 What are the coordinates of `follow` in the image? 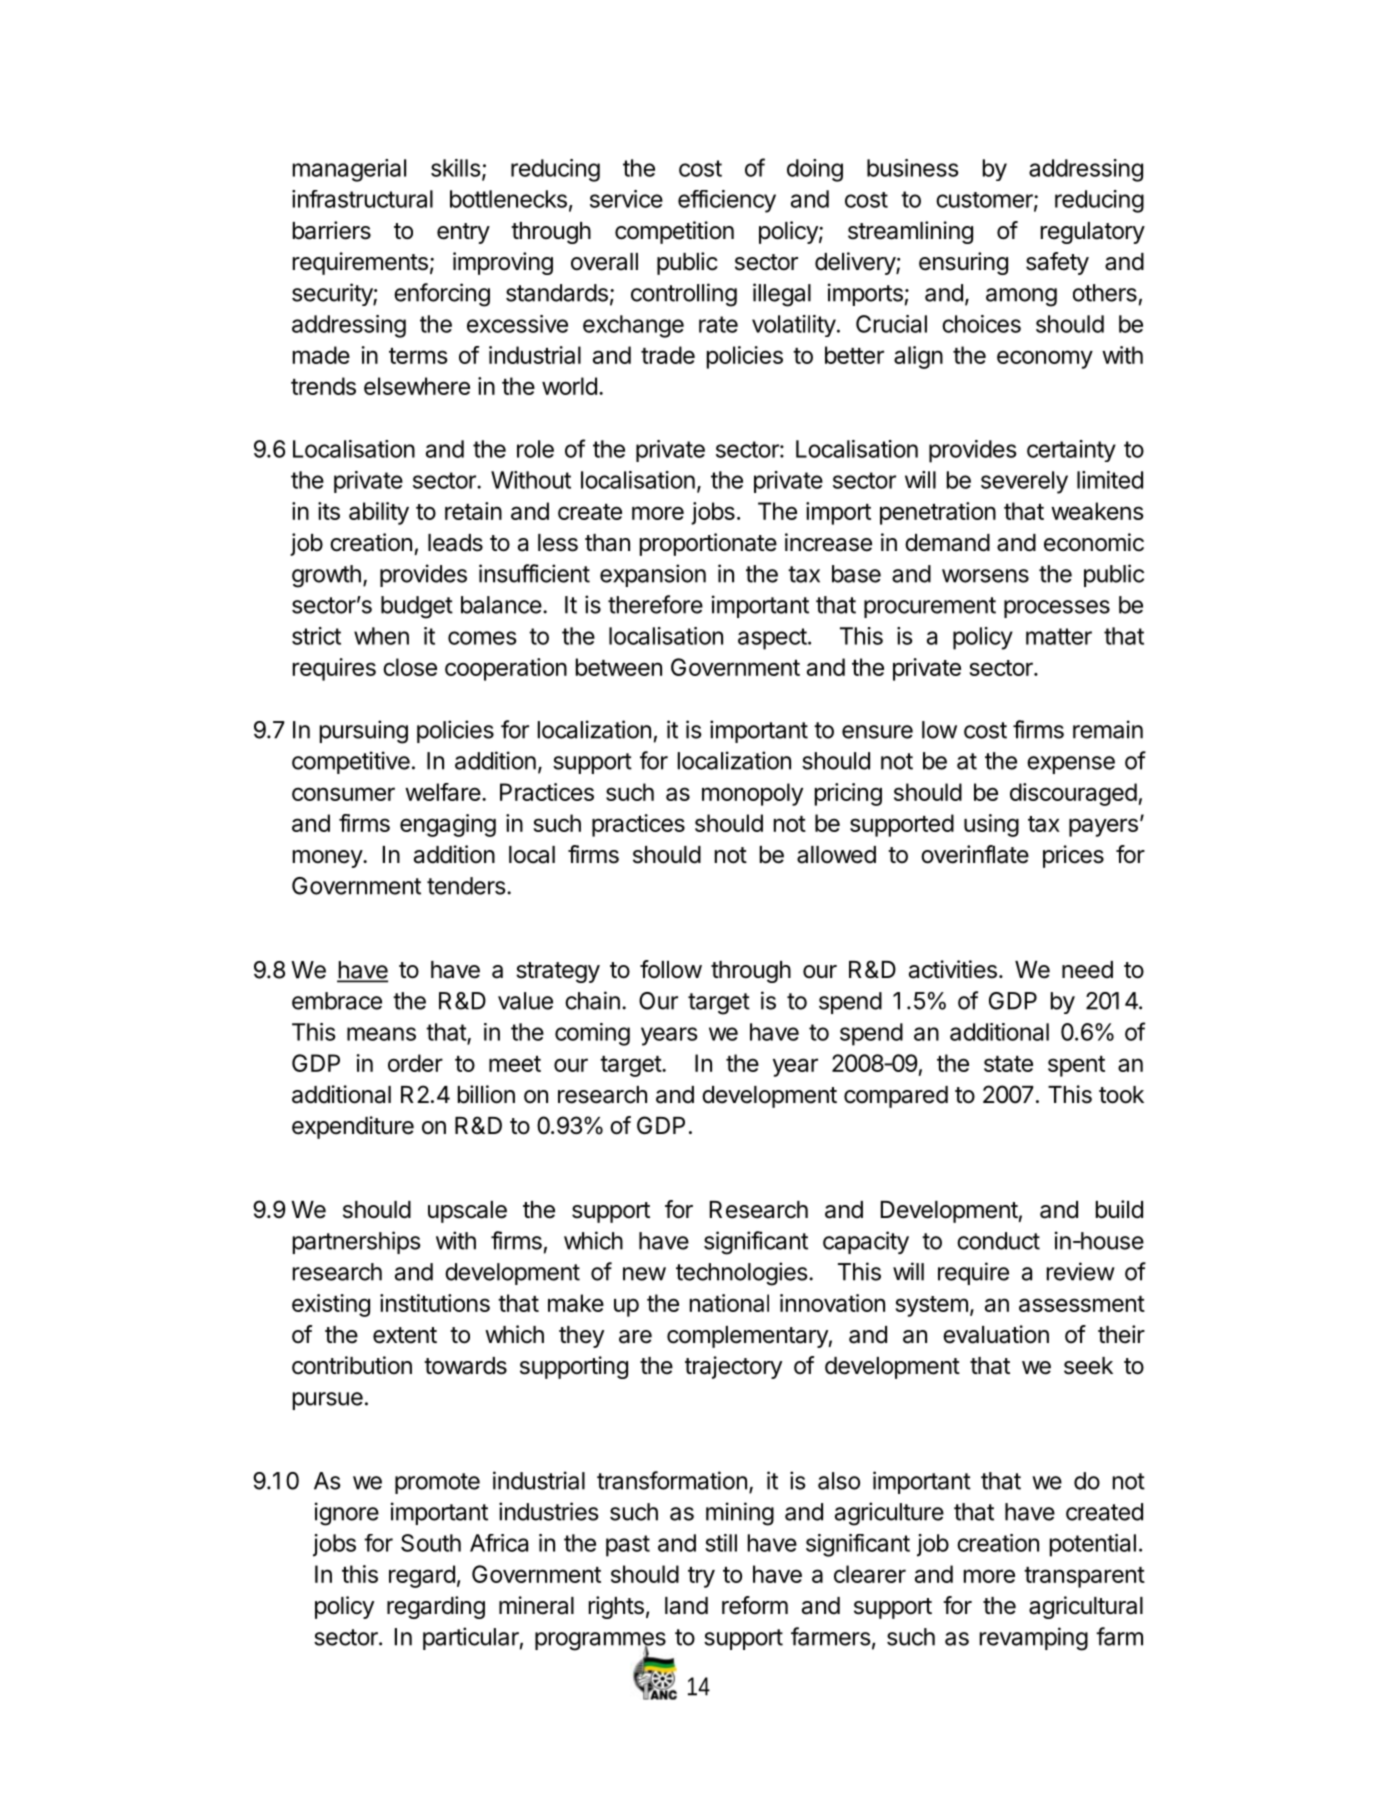 It's located at (671, 969).
